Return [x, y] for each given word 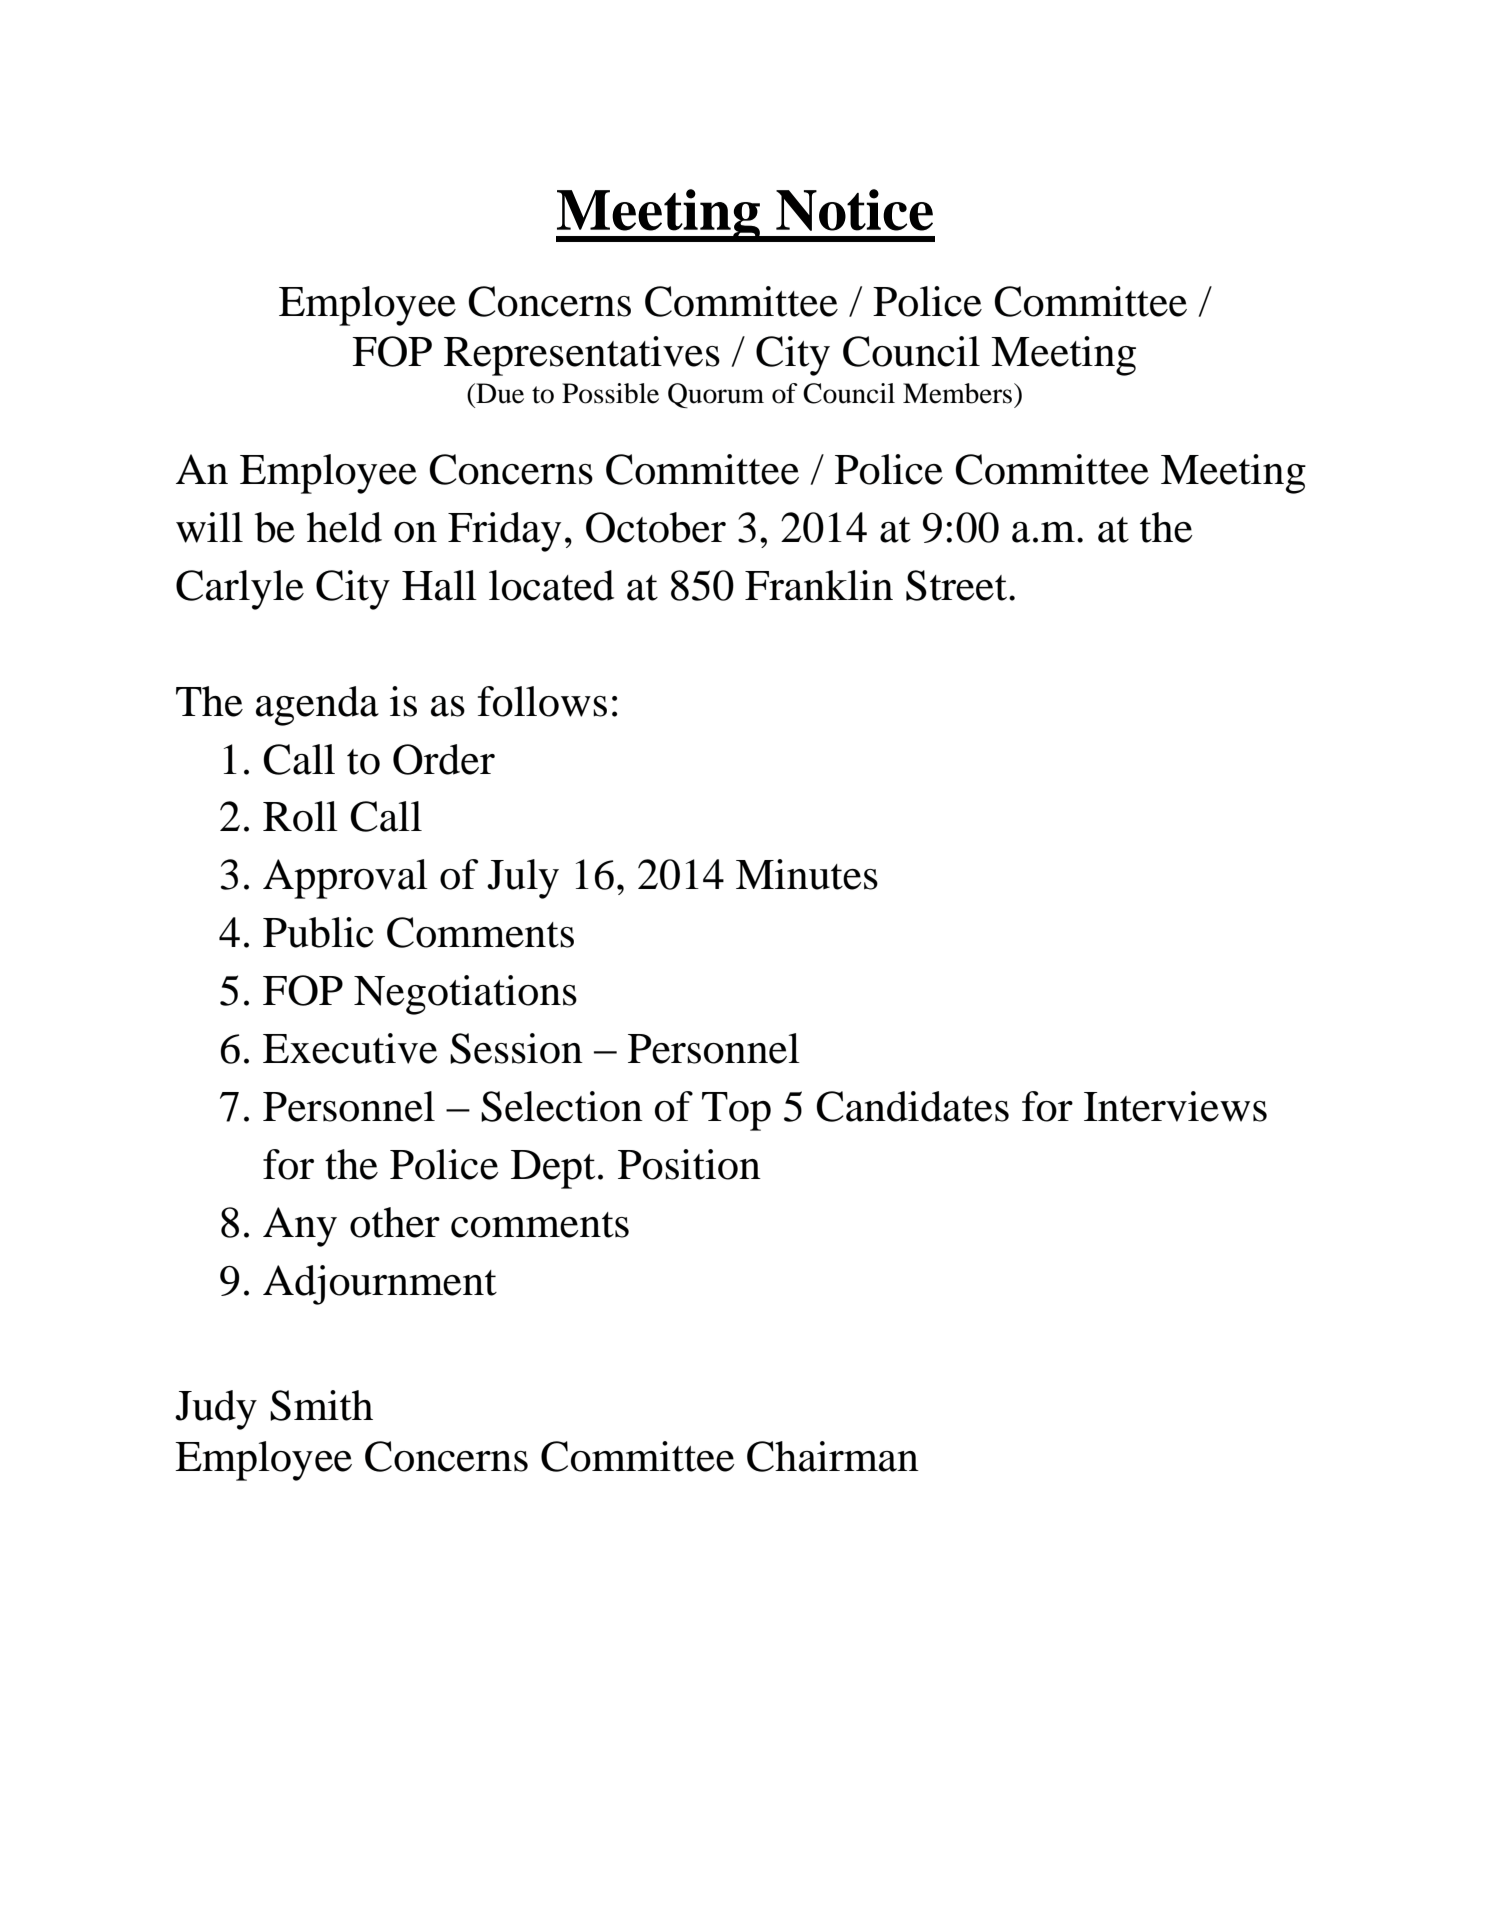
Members [959, 393]
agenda [317, 706]
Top [736, 1111]
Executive [350, 1048]
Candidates [912, 1106]
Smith [321, 1405]
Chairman [833, 1456]
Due [499, 393]
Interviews [1175, 1106]
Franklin [819, 585]
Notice [854, 210]
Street [958, 585]
